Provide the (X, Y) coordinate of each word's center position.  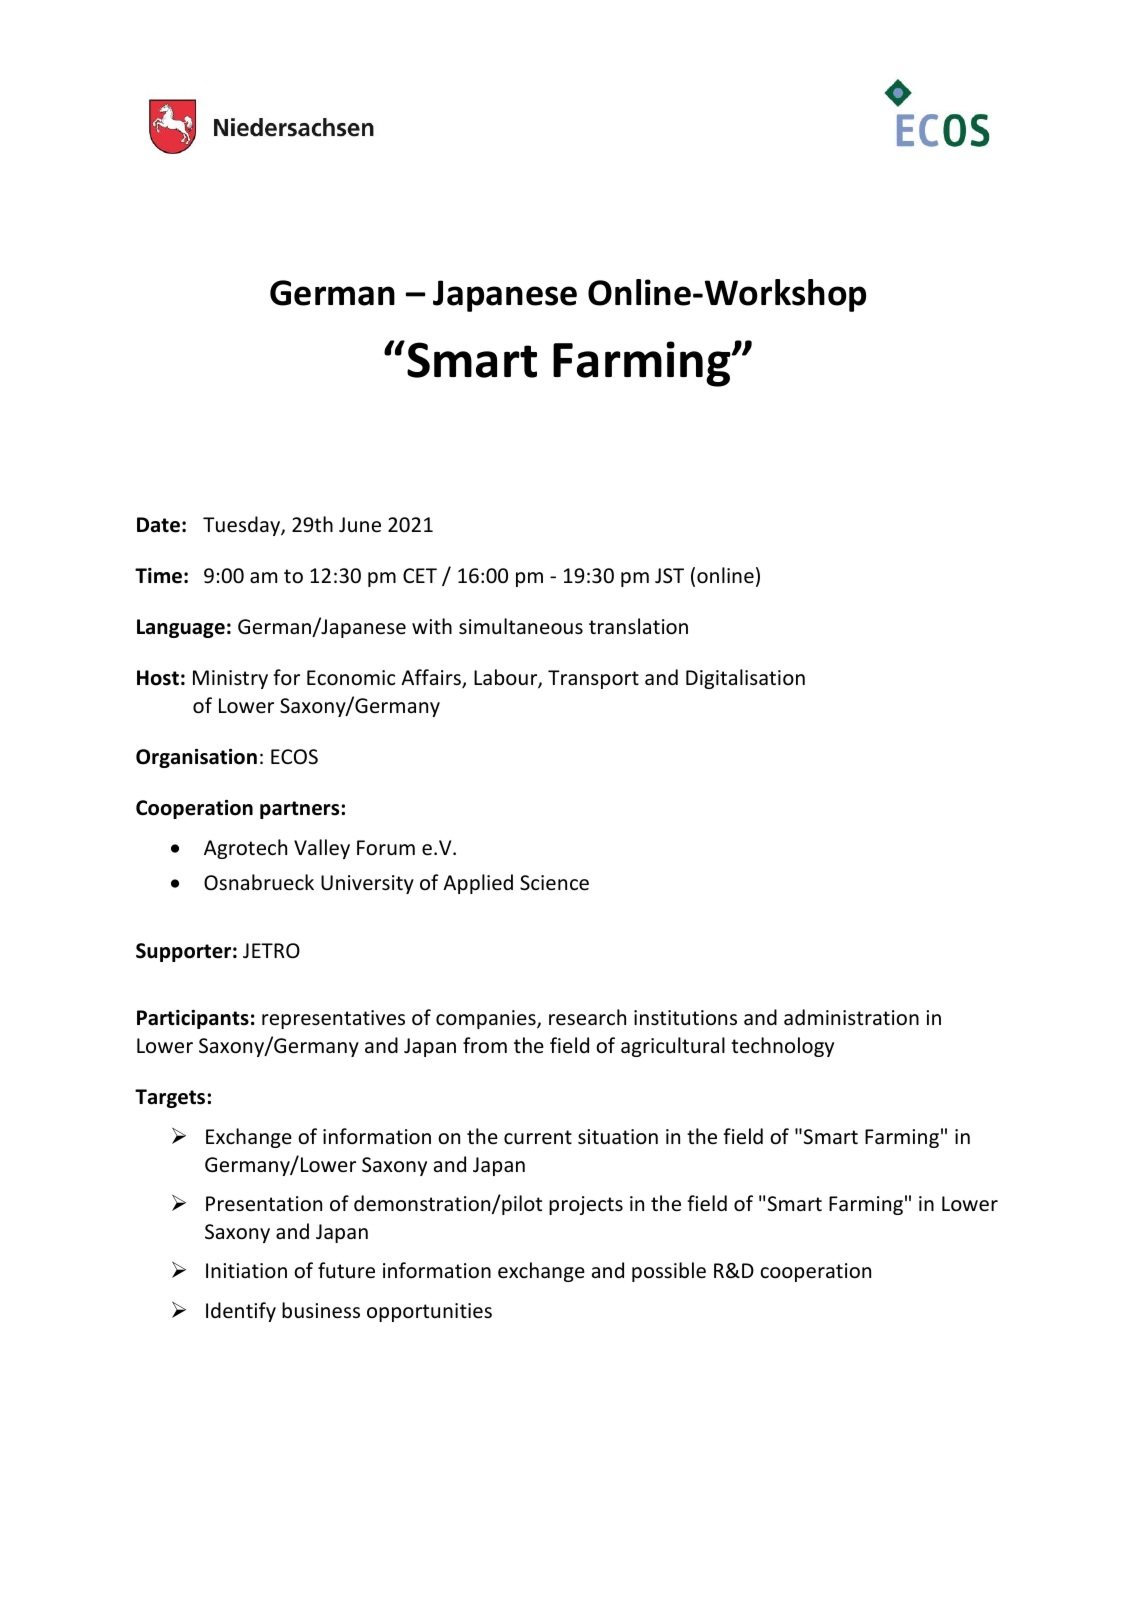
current (538, 1137)
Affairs (432, 678)
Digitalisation (745, 679)
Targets (170, 1098)
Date (158, 525)
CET (420, 575)
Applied (478, 884)
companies (487, 1019)
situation (618, 1137)
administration (851, 1017)
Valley (322, 849)
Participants (193, 1019)
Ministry (230, 679)
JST (669, 576)
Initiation (246, 1270)
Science (554, 883)
